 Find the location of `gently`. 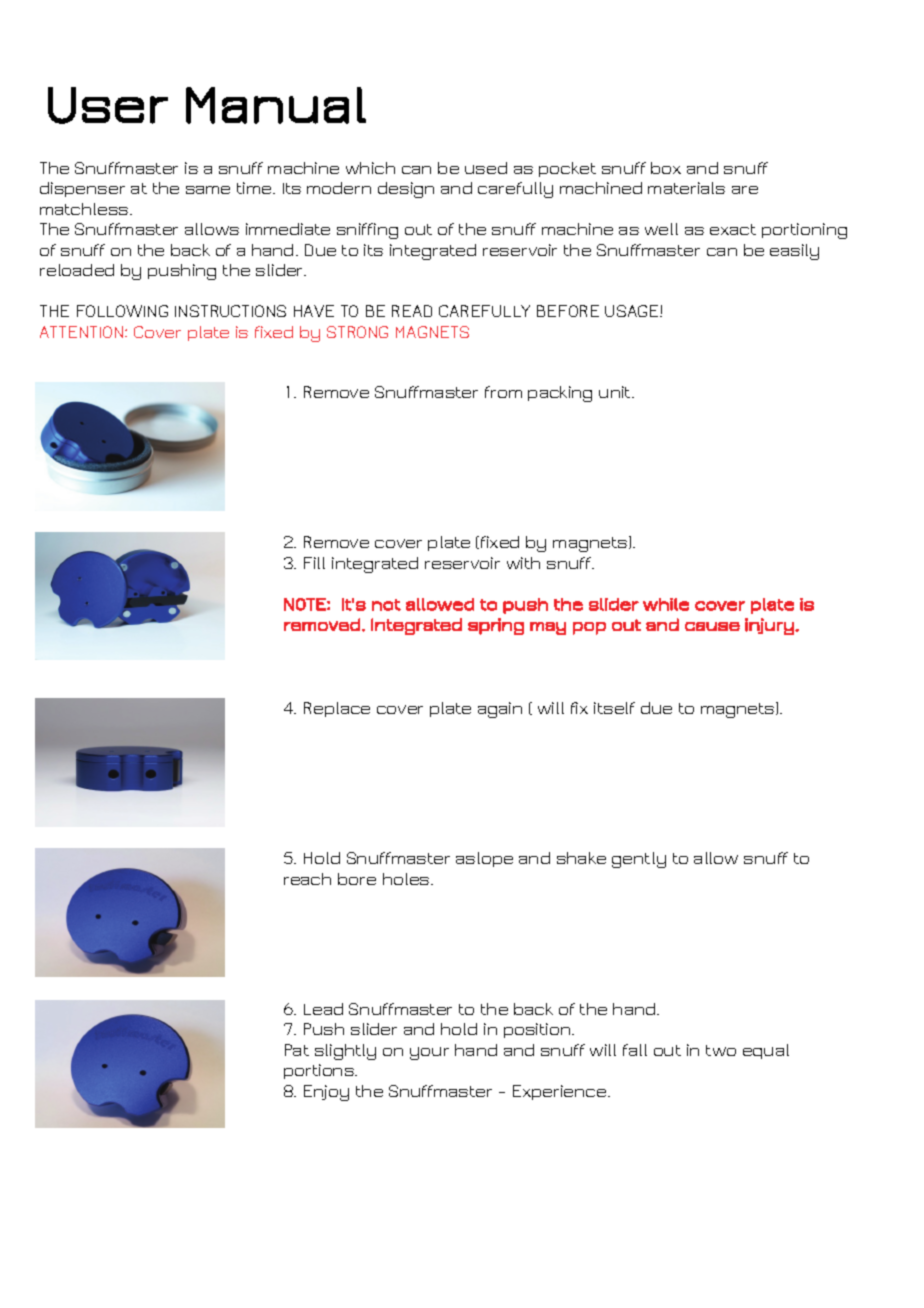

gently is located at coordinates (639, 860).
